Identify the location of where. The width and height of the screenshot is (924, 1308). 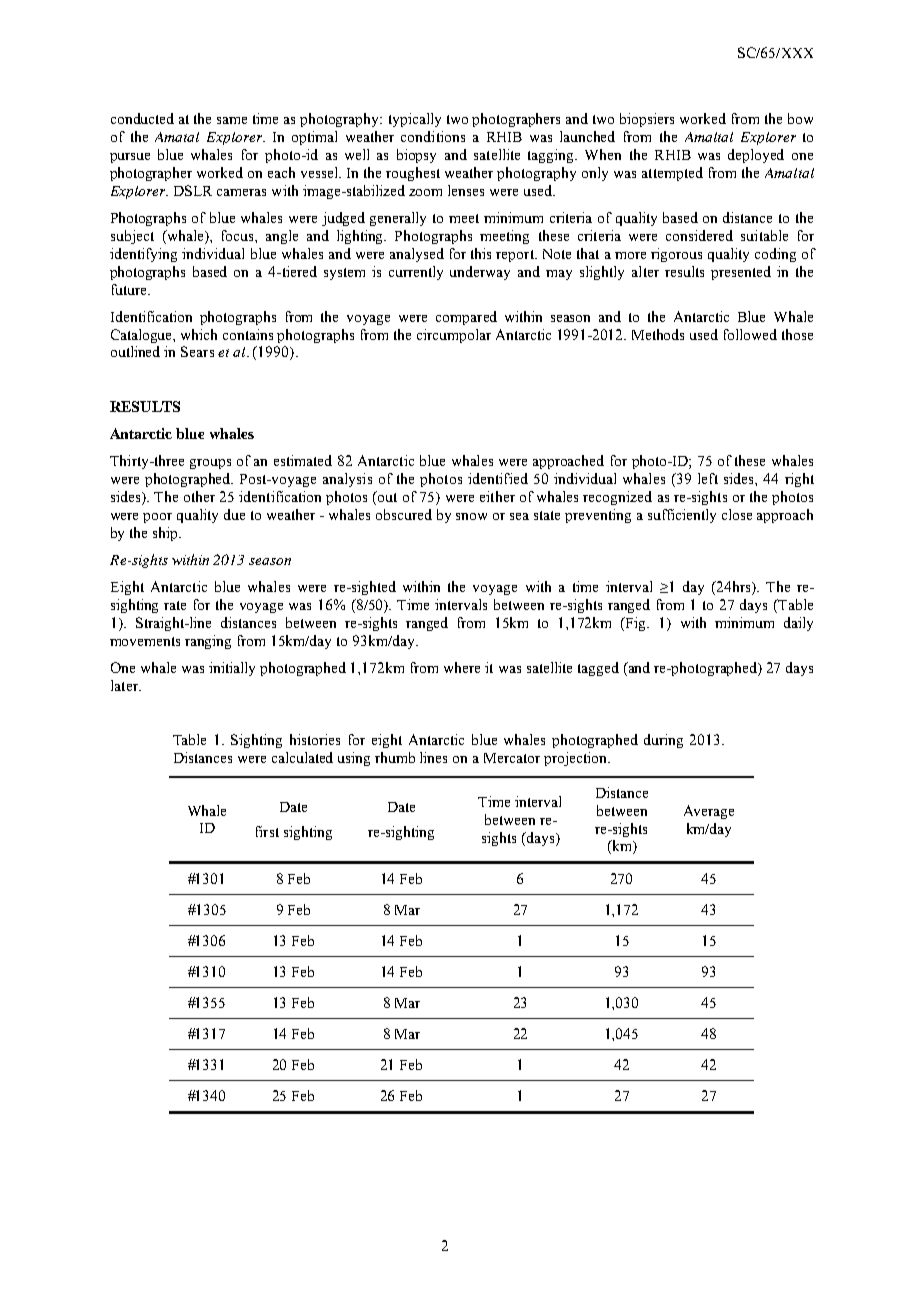
(462, 667).
